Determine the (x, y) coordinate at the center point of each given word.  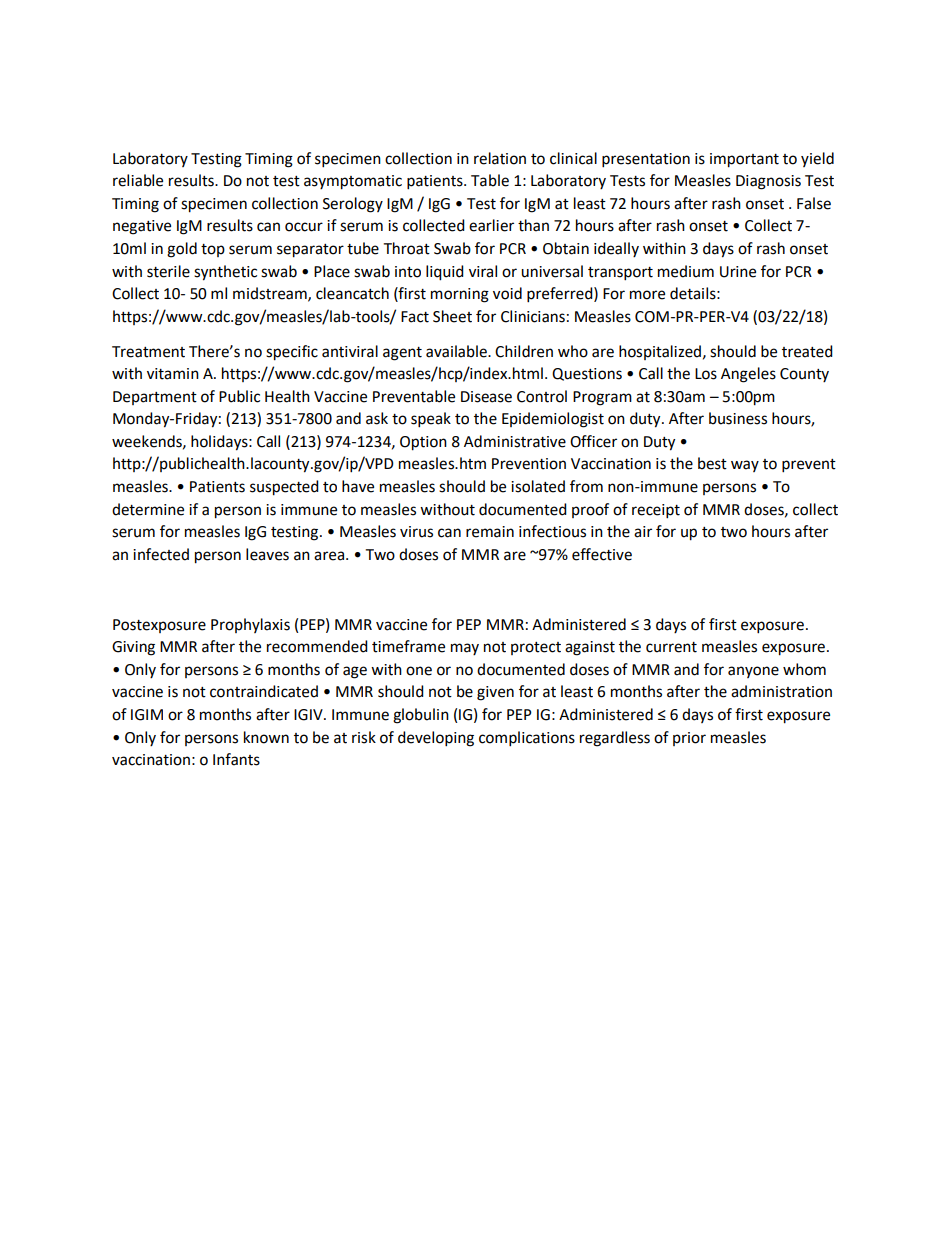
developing (436, 739)
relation (500, 158)
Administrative (515, 441)
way (745, 466)
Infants (236, 759)
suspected (284, 488)
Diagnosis (768, 182)
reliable (138, 180)
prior (689, 739)
